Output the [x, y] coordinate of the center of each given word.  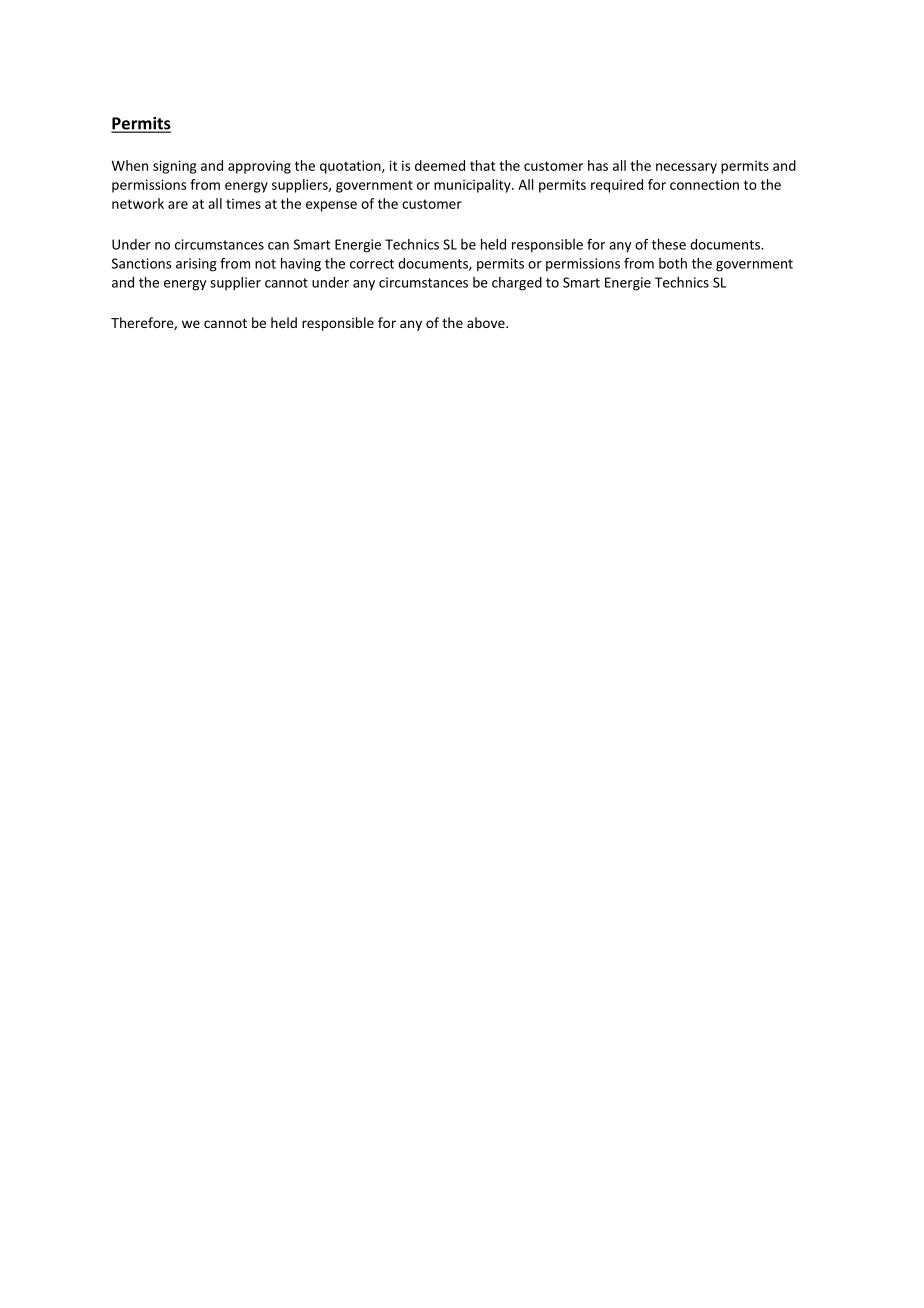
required [617, 186]
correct [372, 264]
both [673, 263]
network [138, 203]
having [301, 265]
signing [175, 167]
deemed [440, 165]
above [487, 322]
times [243, 203]
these [669, 244]
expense [331, 206]
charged [517, 284]
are [178, 205]
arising [196, 265]
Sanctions [141, 263]
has [598, 165]
